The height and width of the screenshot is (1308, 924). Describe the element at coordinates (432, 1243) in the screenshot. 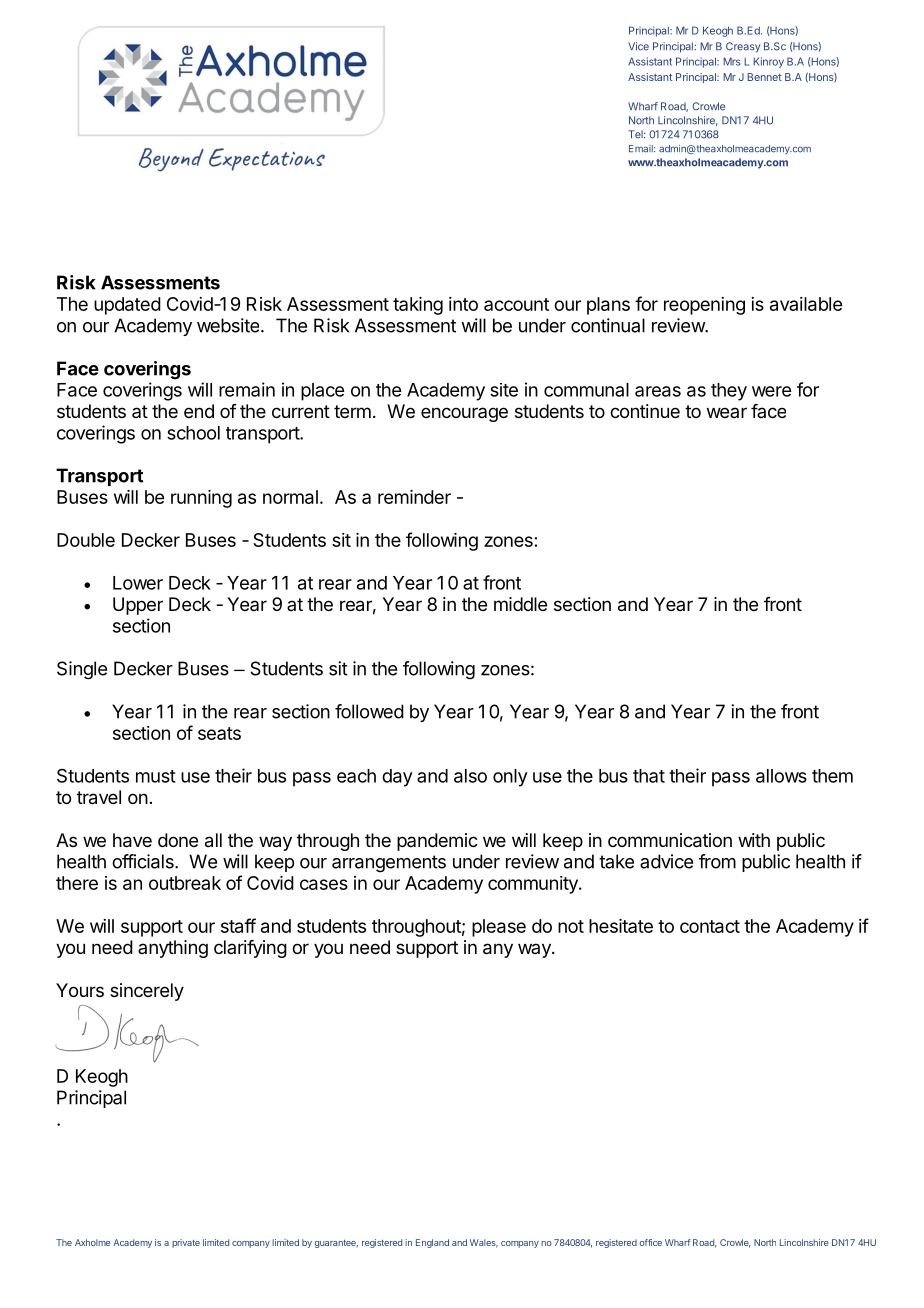

I see `England` at that location.
